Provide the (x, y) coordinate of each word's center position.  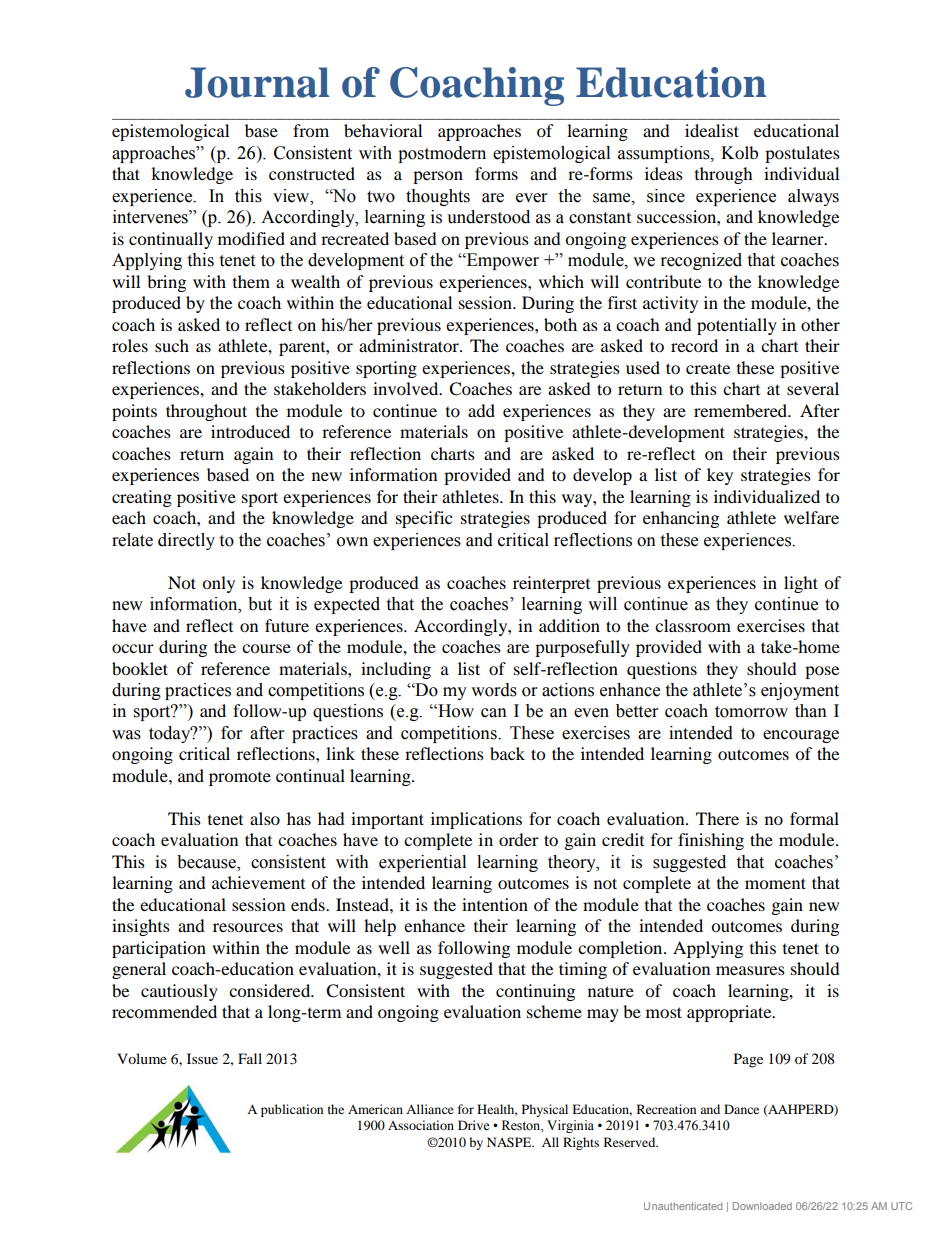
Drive (474, 1125)
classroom (693, 625)
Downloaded (762, 1206)
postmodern (442, 154)
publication (292, 1110)
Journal (257, 82)
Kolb (739, 152)
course (266, 648)
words (494, 690)
